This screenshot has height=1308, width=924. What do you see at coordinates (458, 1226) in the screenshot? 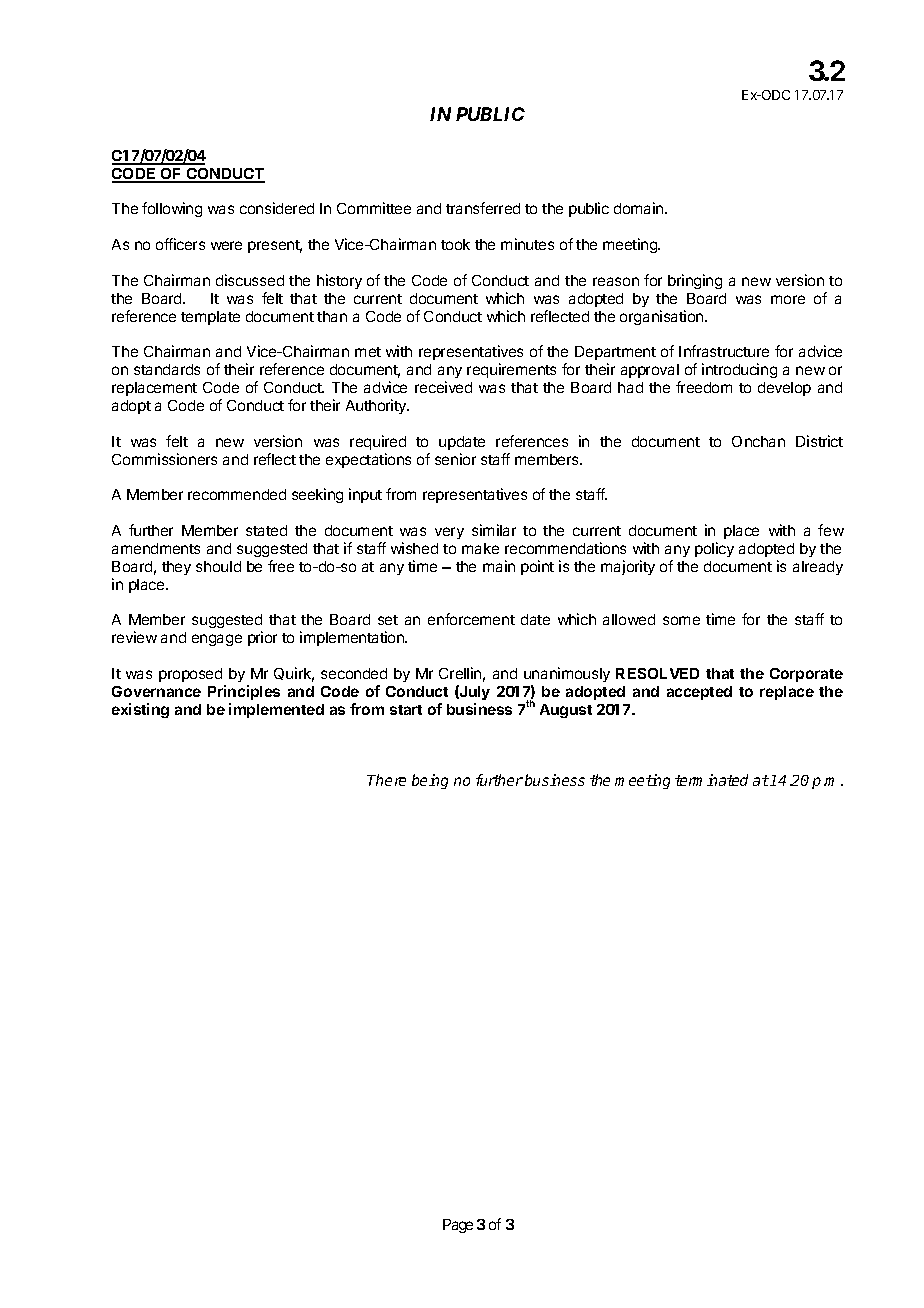
I see `Page` at bounding box center [458, 1226].
